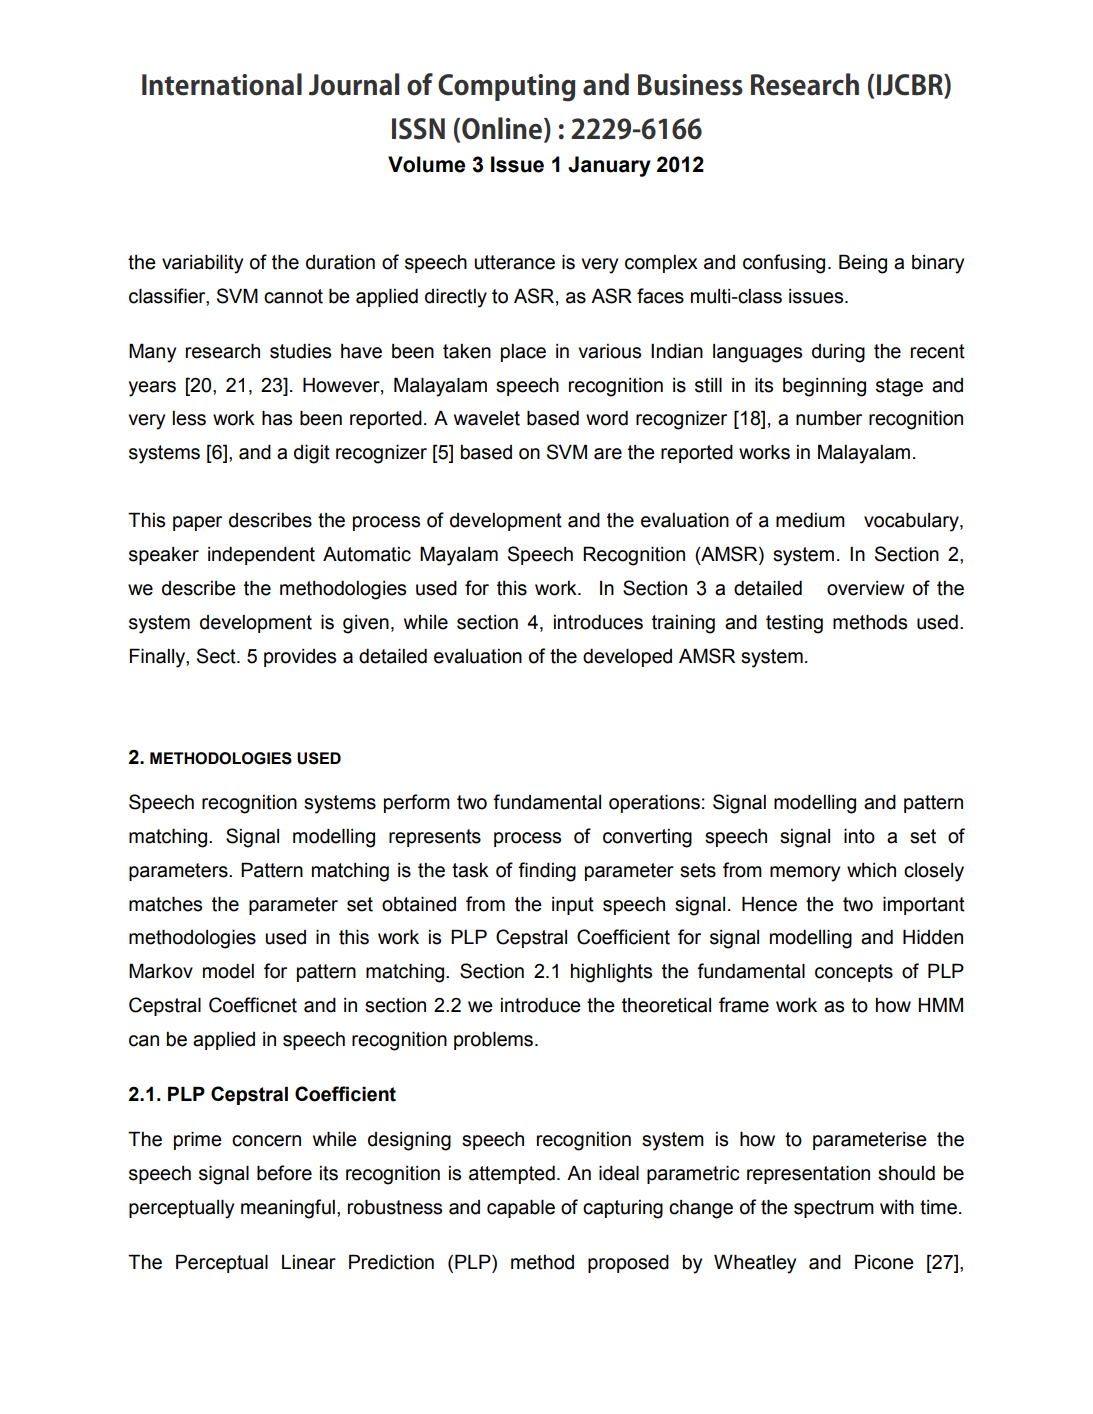 This screenshot has height=1414, width=1093. I want to click on into, so click(859, 836).
